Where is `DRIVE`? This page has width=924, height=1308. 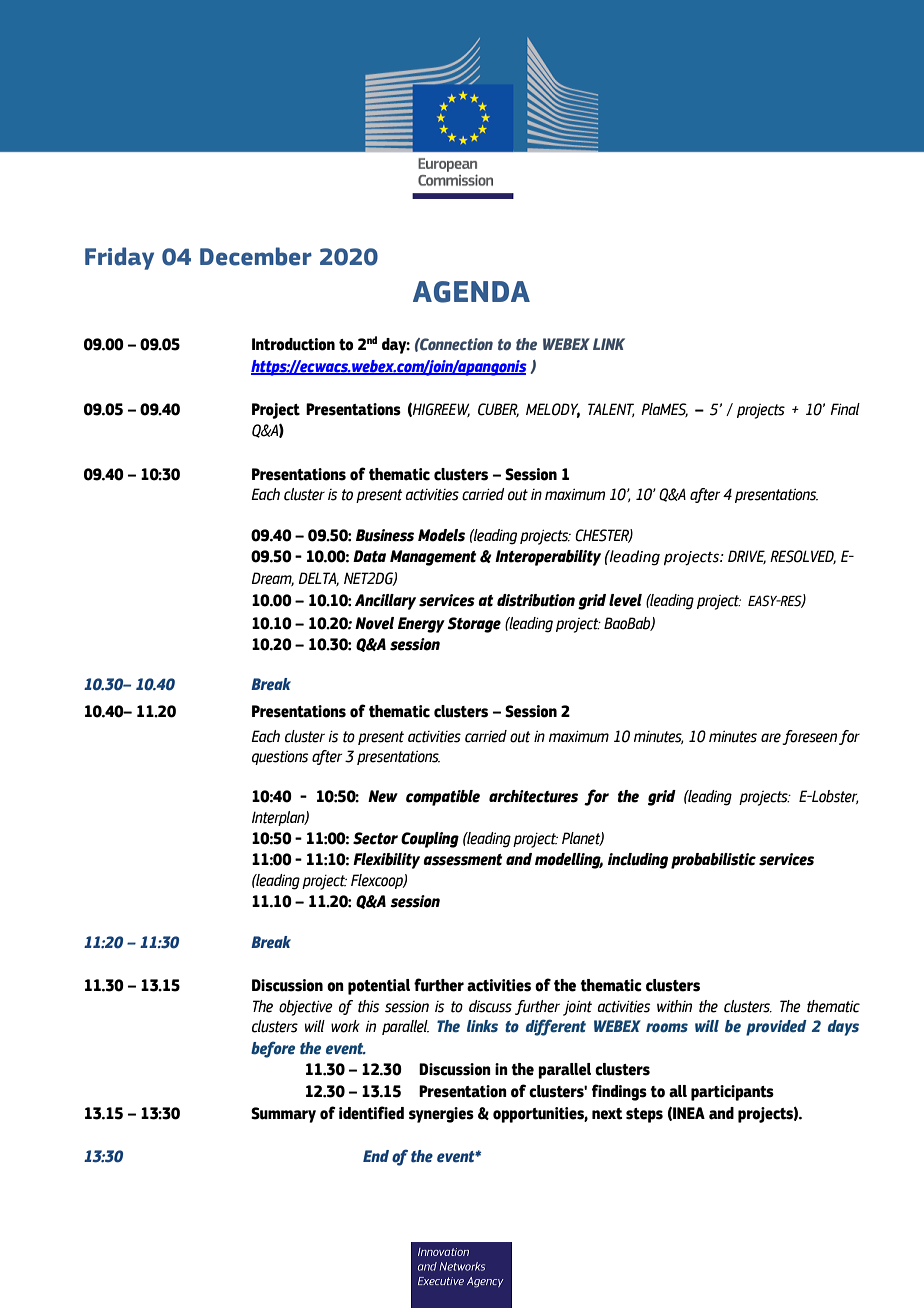
DRIVE is located at coordinates (747, 557).
